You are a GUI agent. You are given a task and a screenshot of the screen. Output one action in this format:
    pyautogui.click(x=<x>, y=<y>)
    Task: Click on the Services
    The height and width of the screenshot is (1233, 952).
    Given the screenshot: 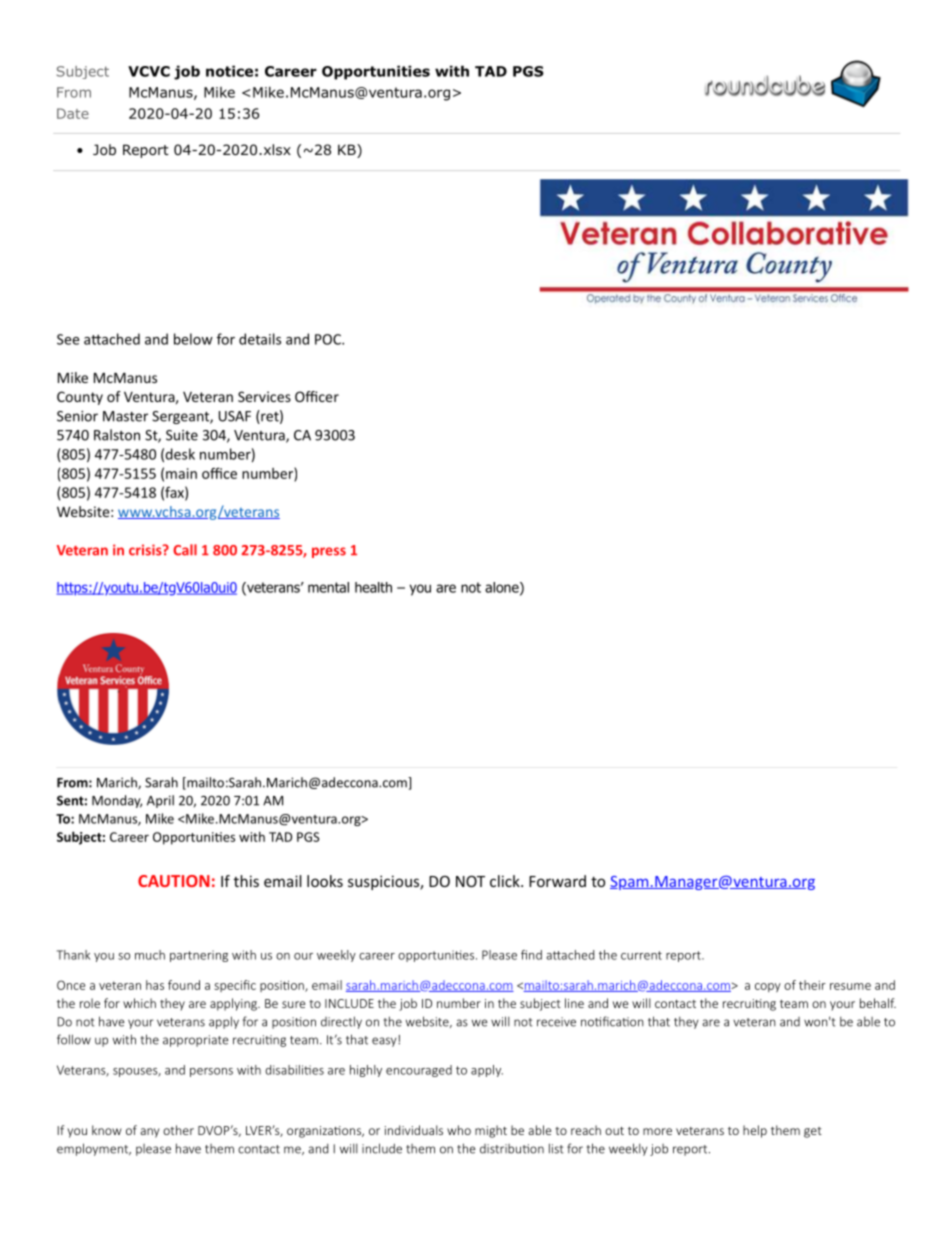 What is the action you would take?
    pyautogui.click(x=264, y=396)
